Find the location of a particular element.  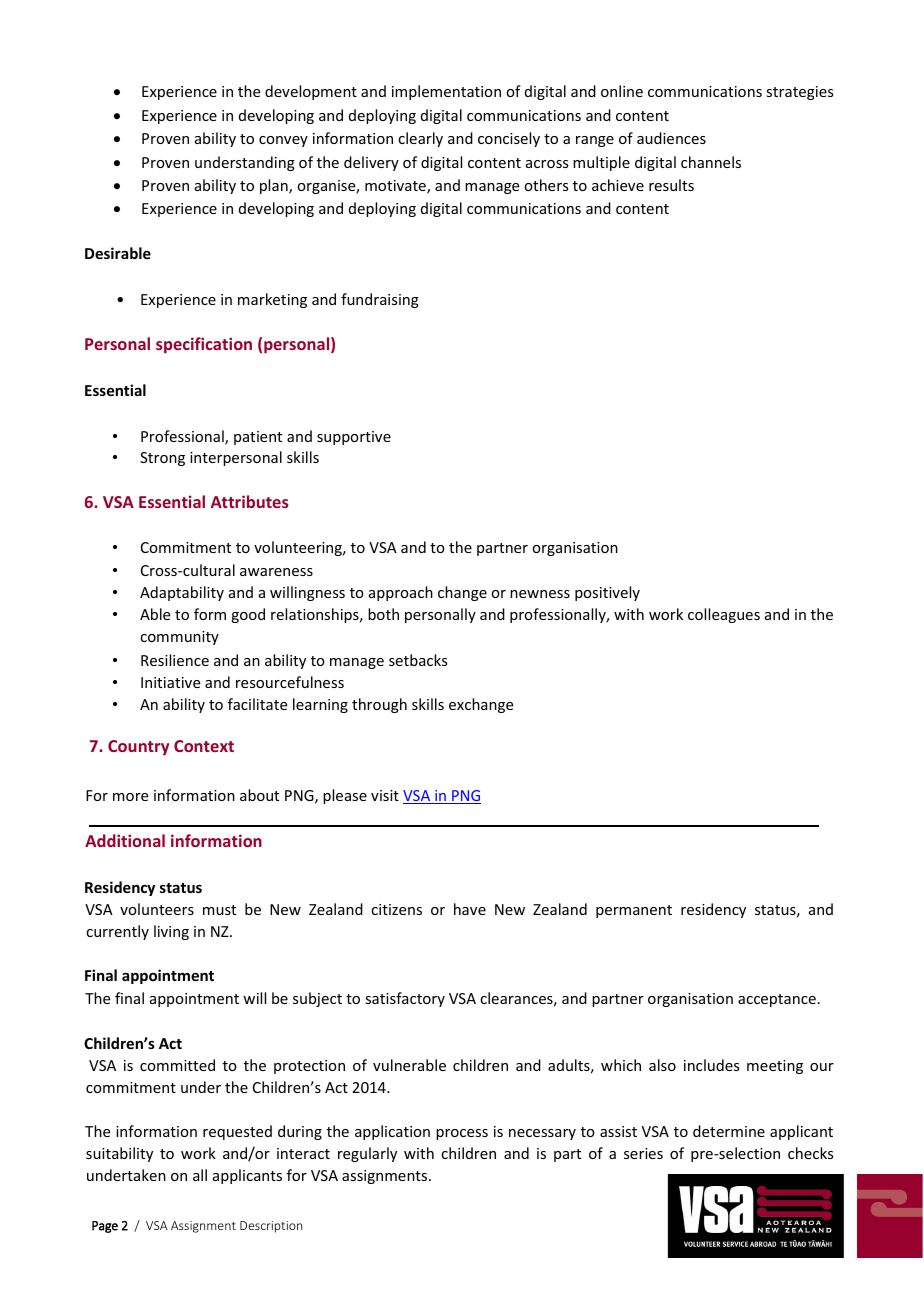

process is located at coordinates (462, 1134).
